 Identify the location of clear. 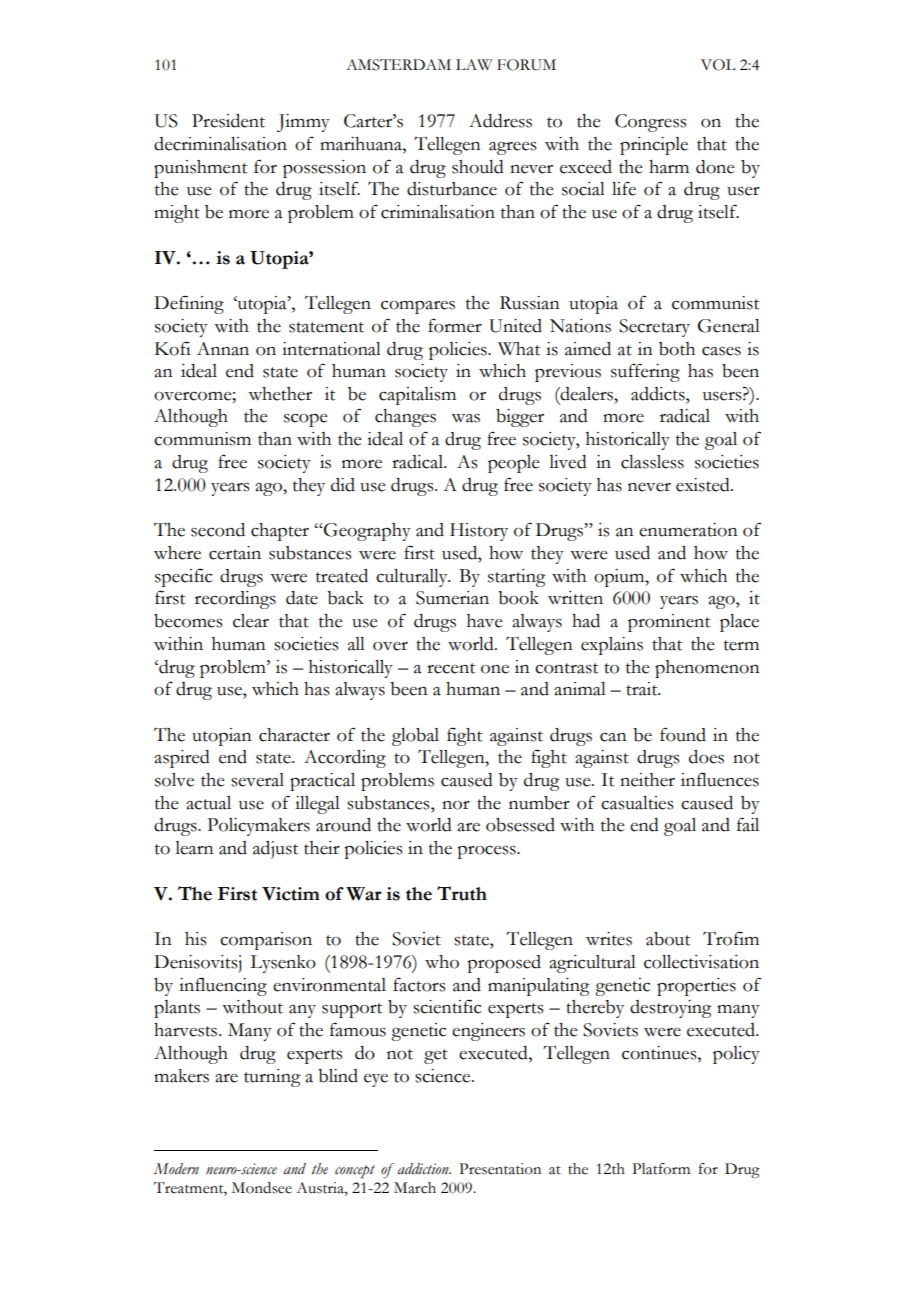
(251, 621).
